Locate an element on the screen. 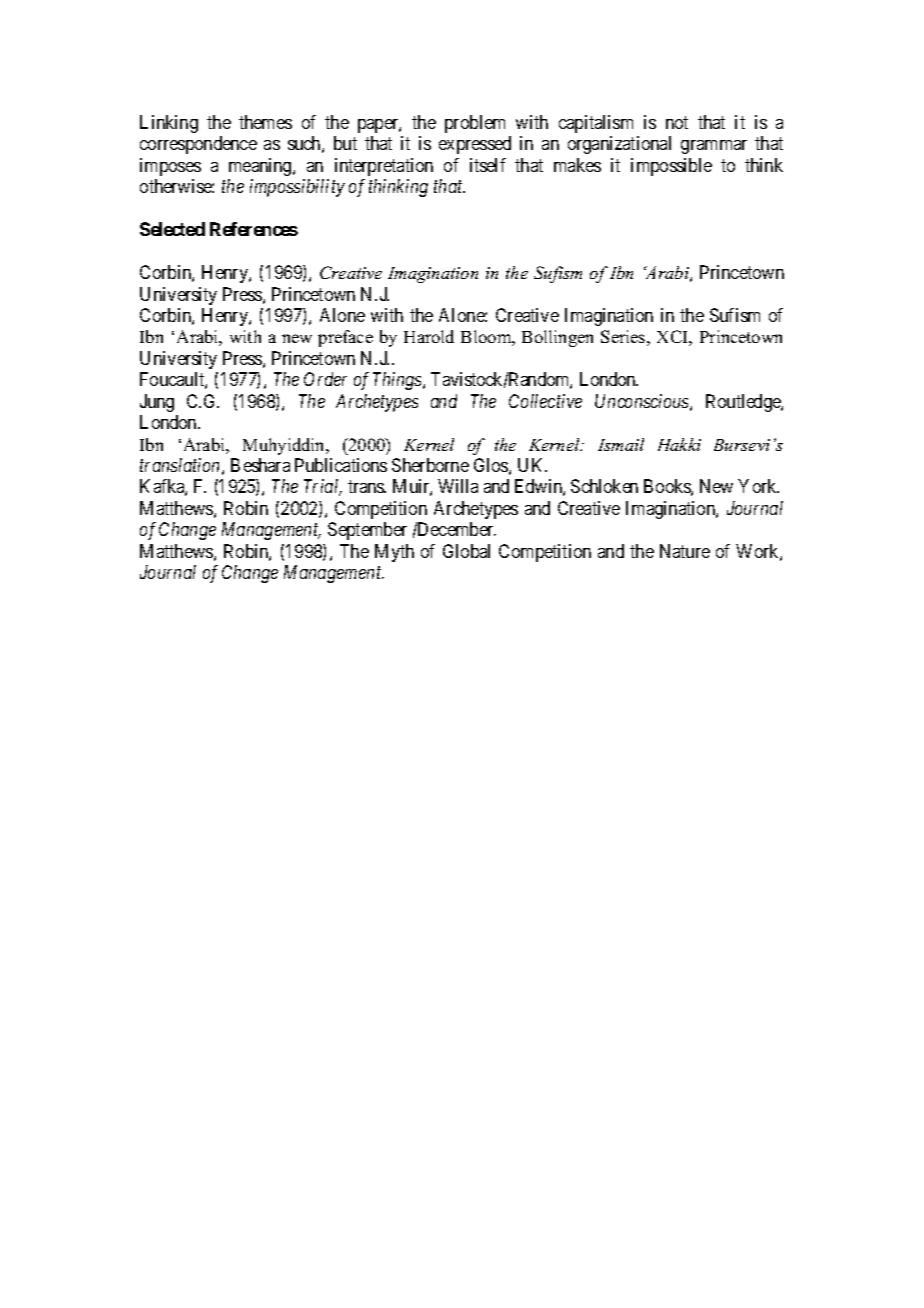  not is located at coordinates (677, 122).
